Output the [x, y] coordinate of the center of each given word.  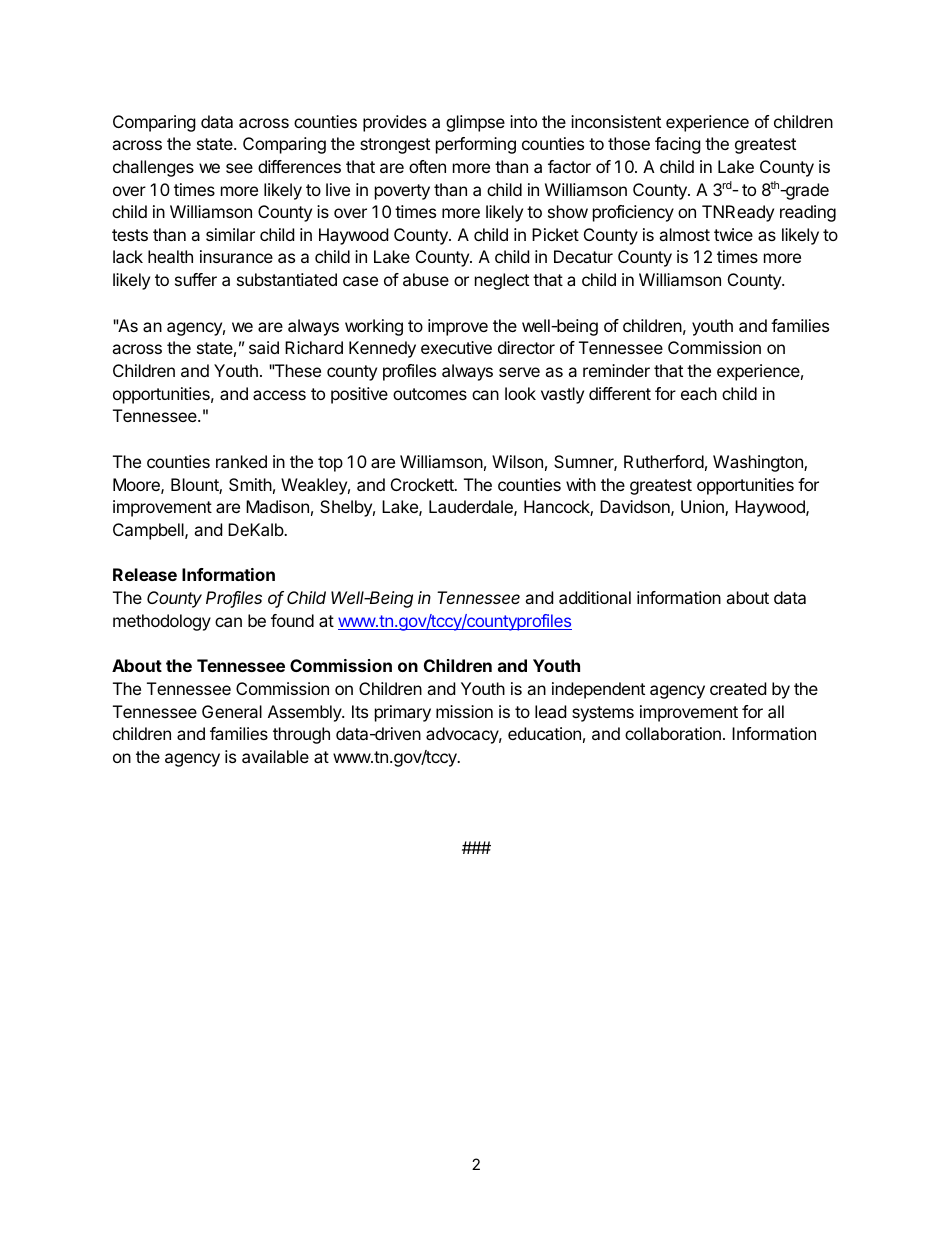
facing [678, 145]
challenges [153, 168]
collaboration [673, 733]
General [232, 711]
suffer [196, 279]
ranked [241, 461]
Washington [759, 463]
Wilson [517, 461]
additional [595, 597]
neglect [502, 281]
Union [703, 508]
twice [733, 234]
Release [145, 574]
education [544, 733]
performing [476, 145]
